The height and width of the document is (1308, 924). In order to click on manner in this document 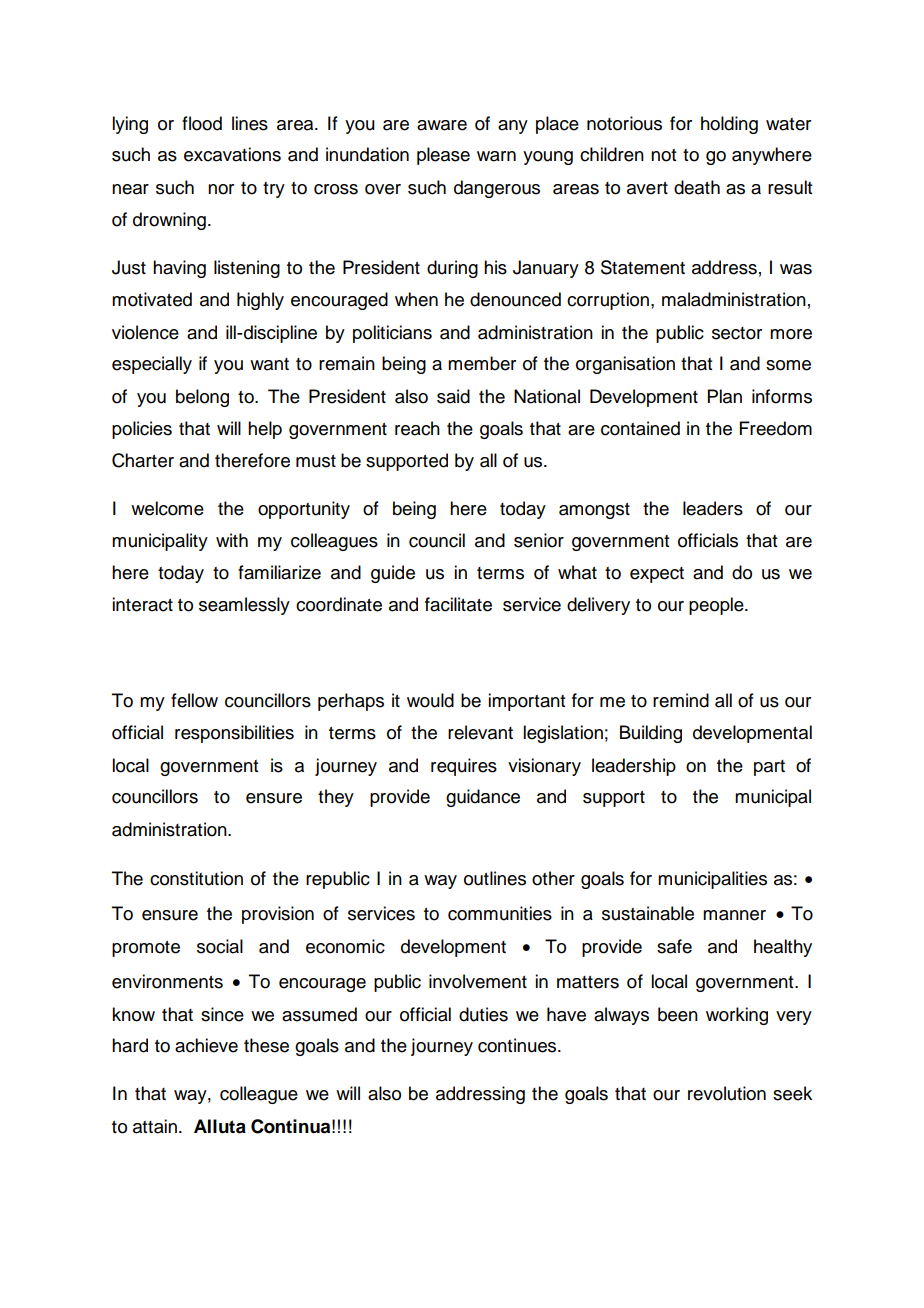, I will do `click(734, 915)`.
